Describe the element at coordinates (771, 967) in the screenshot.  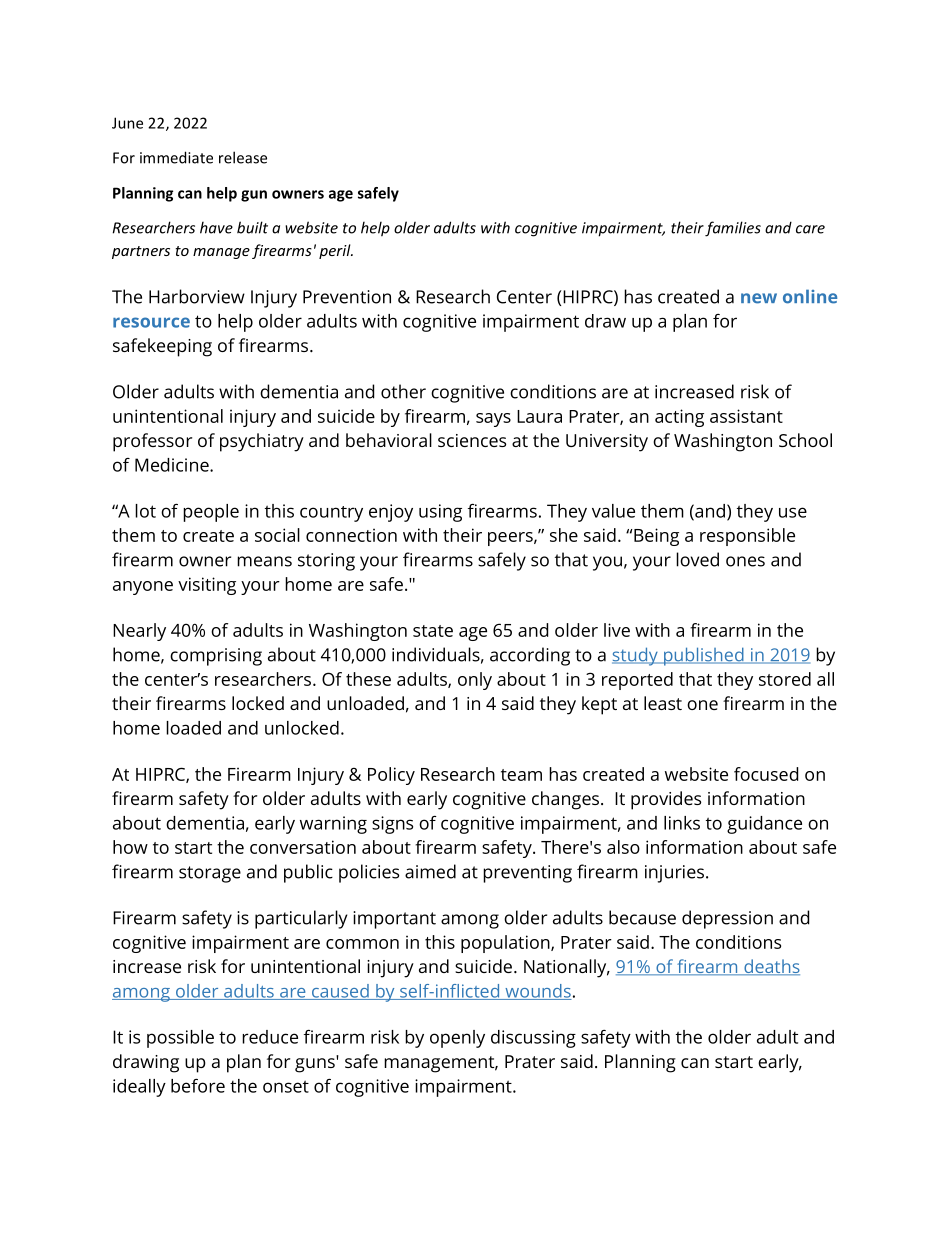
I see `deaths` at that location.
